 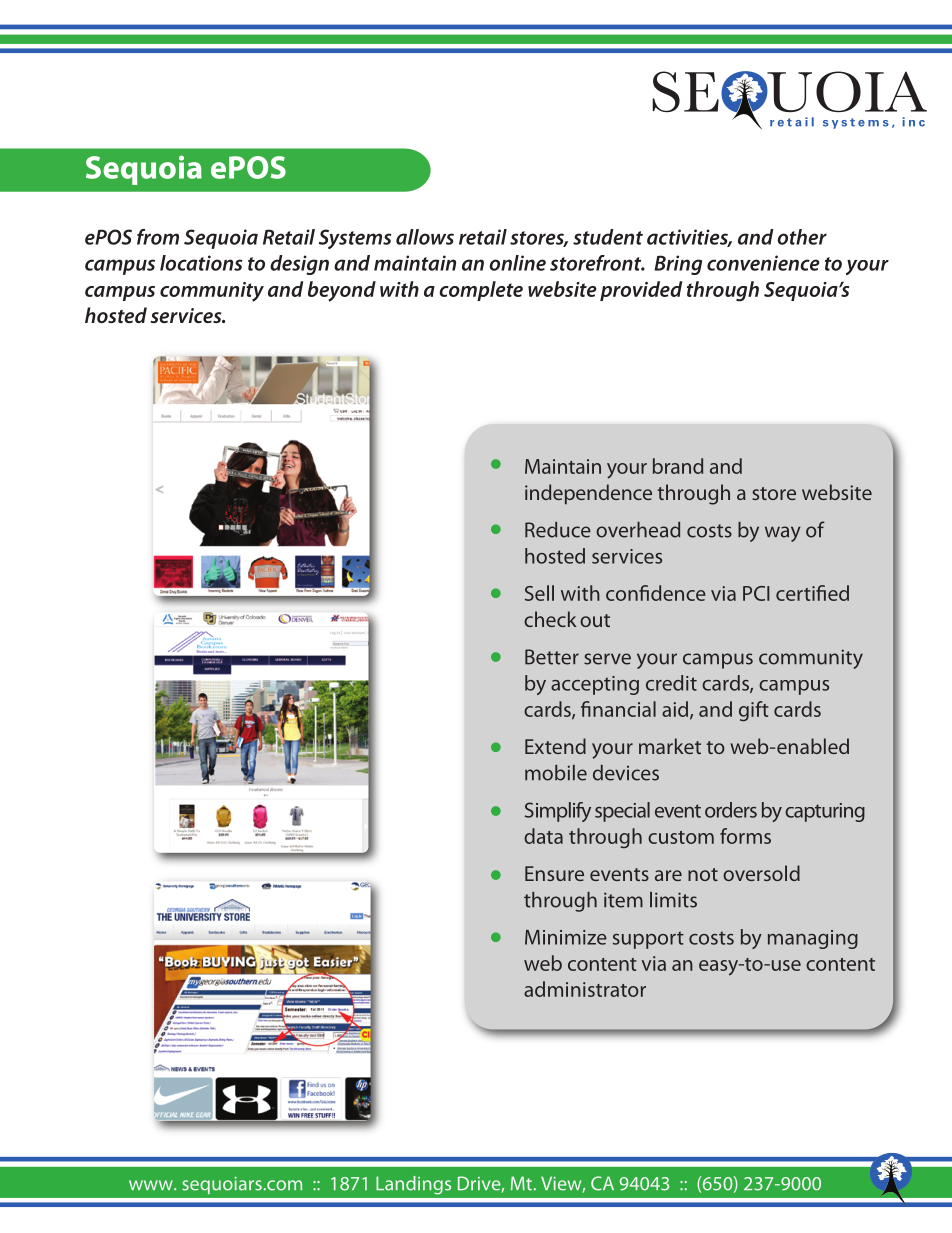 What do you see at coordinates (813, 939) in the document?
I see `managing` at bounding box center [813, 939].
